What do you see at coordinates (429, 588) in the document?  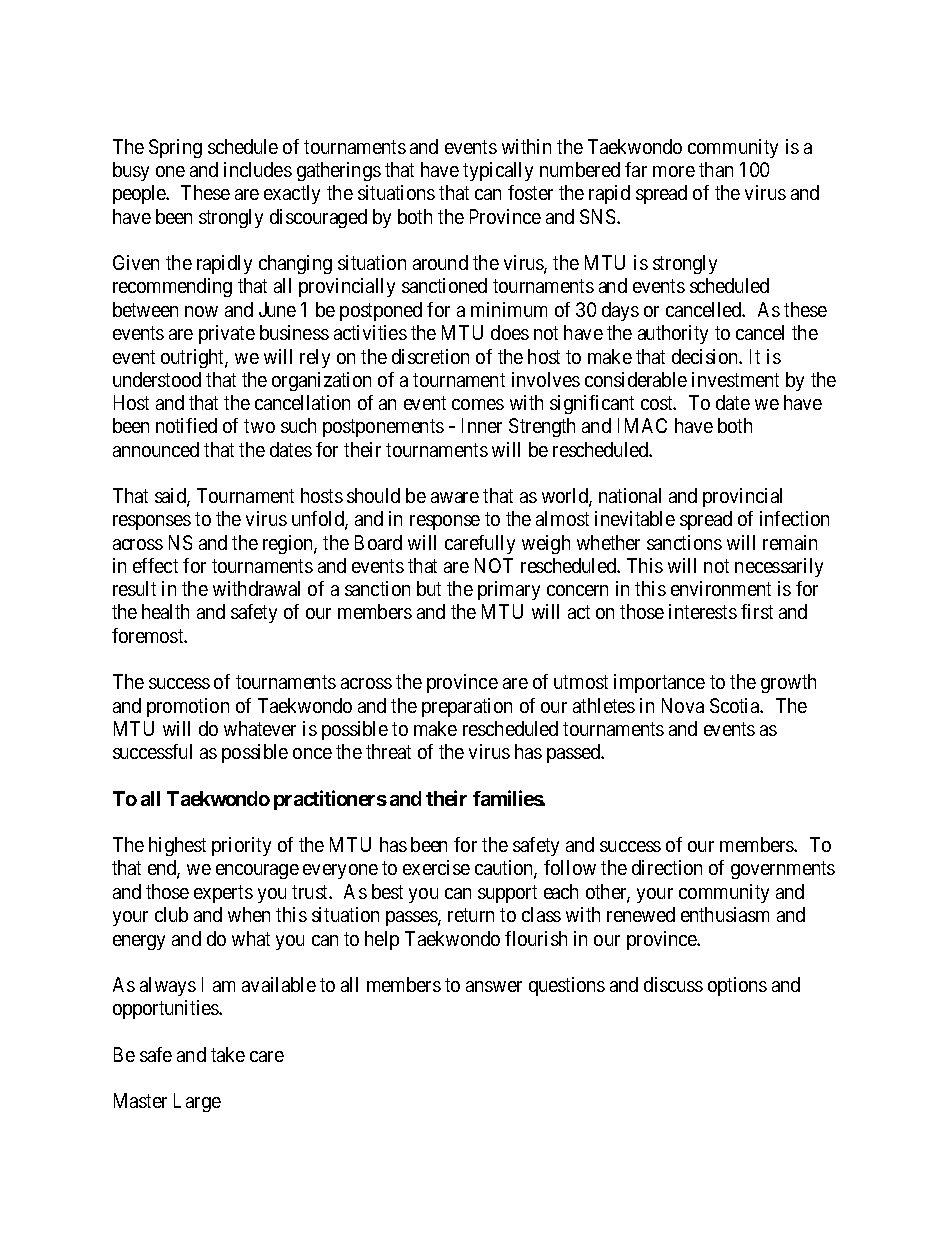 I see `but` at bounding box center [429, 588].
